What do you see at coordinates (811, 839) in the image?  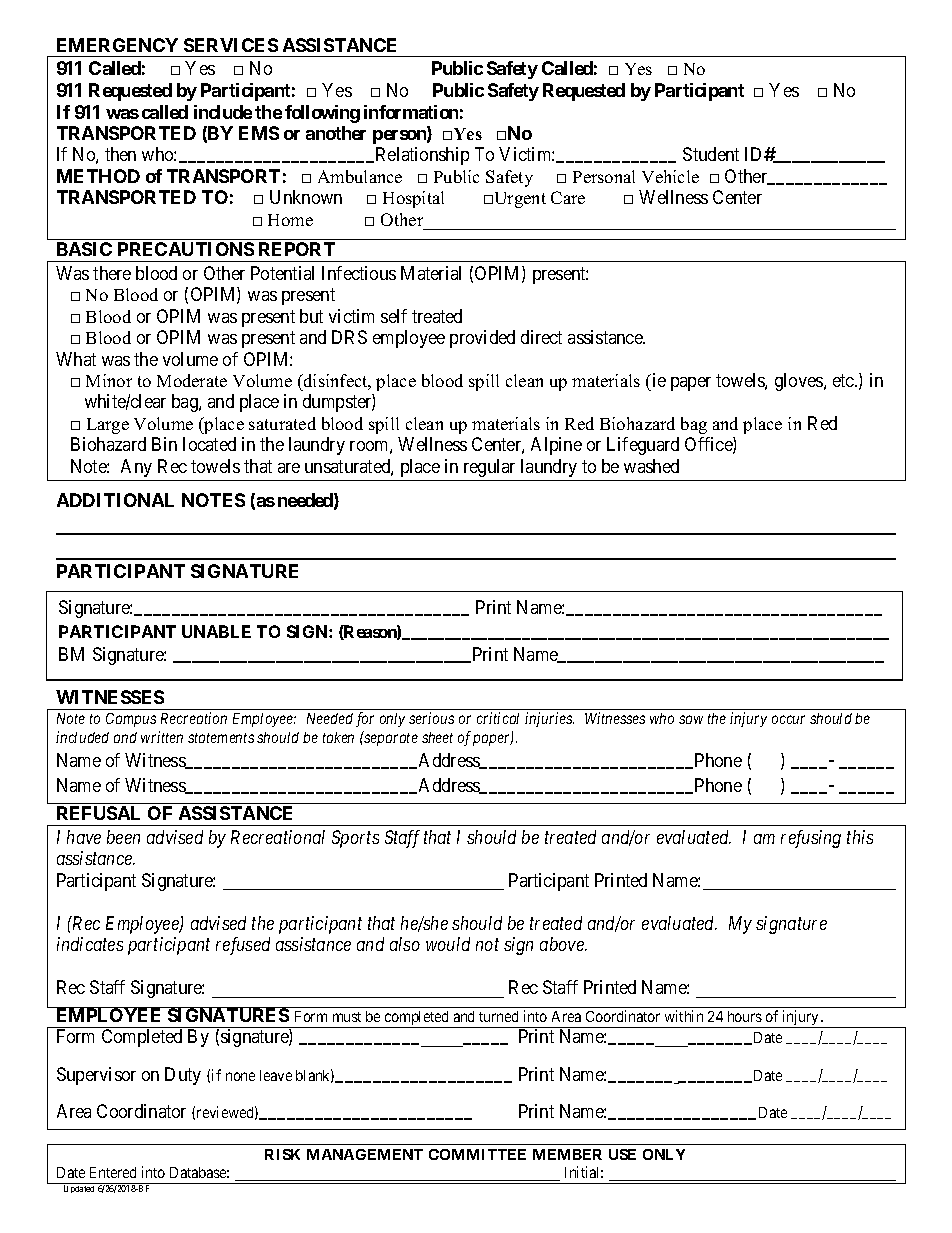 I see `refusing` at bounding box center [811, 839].
